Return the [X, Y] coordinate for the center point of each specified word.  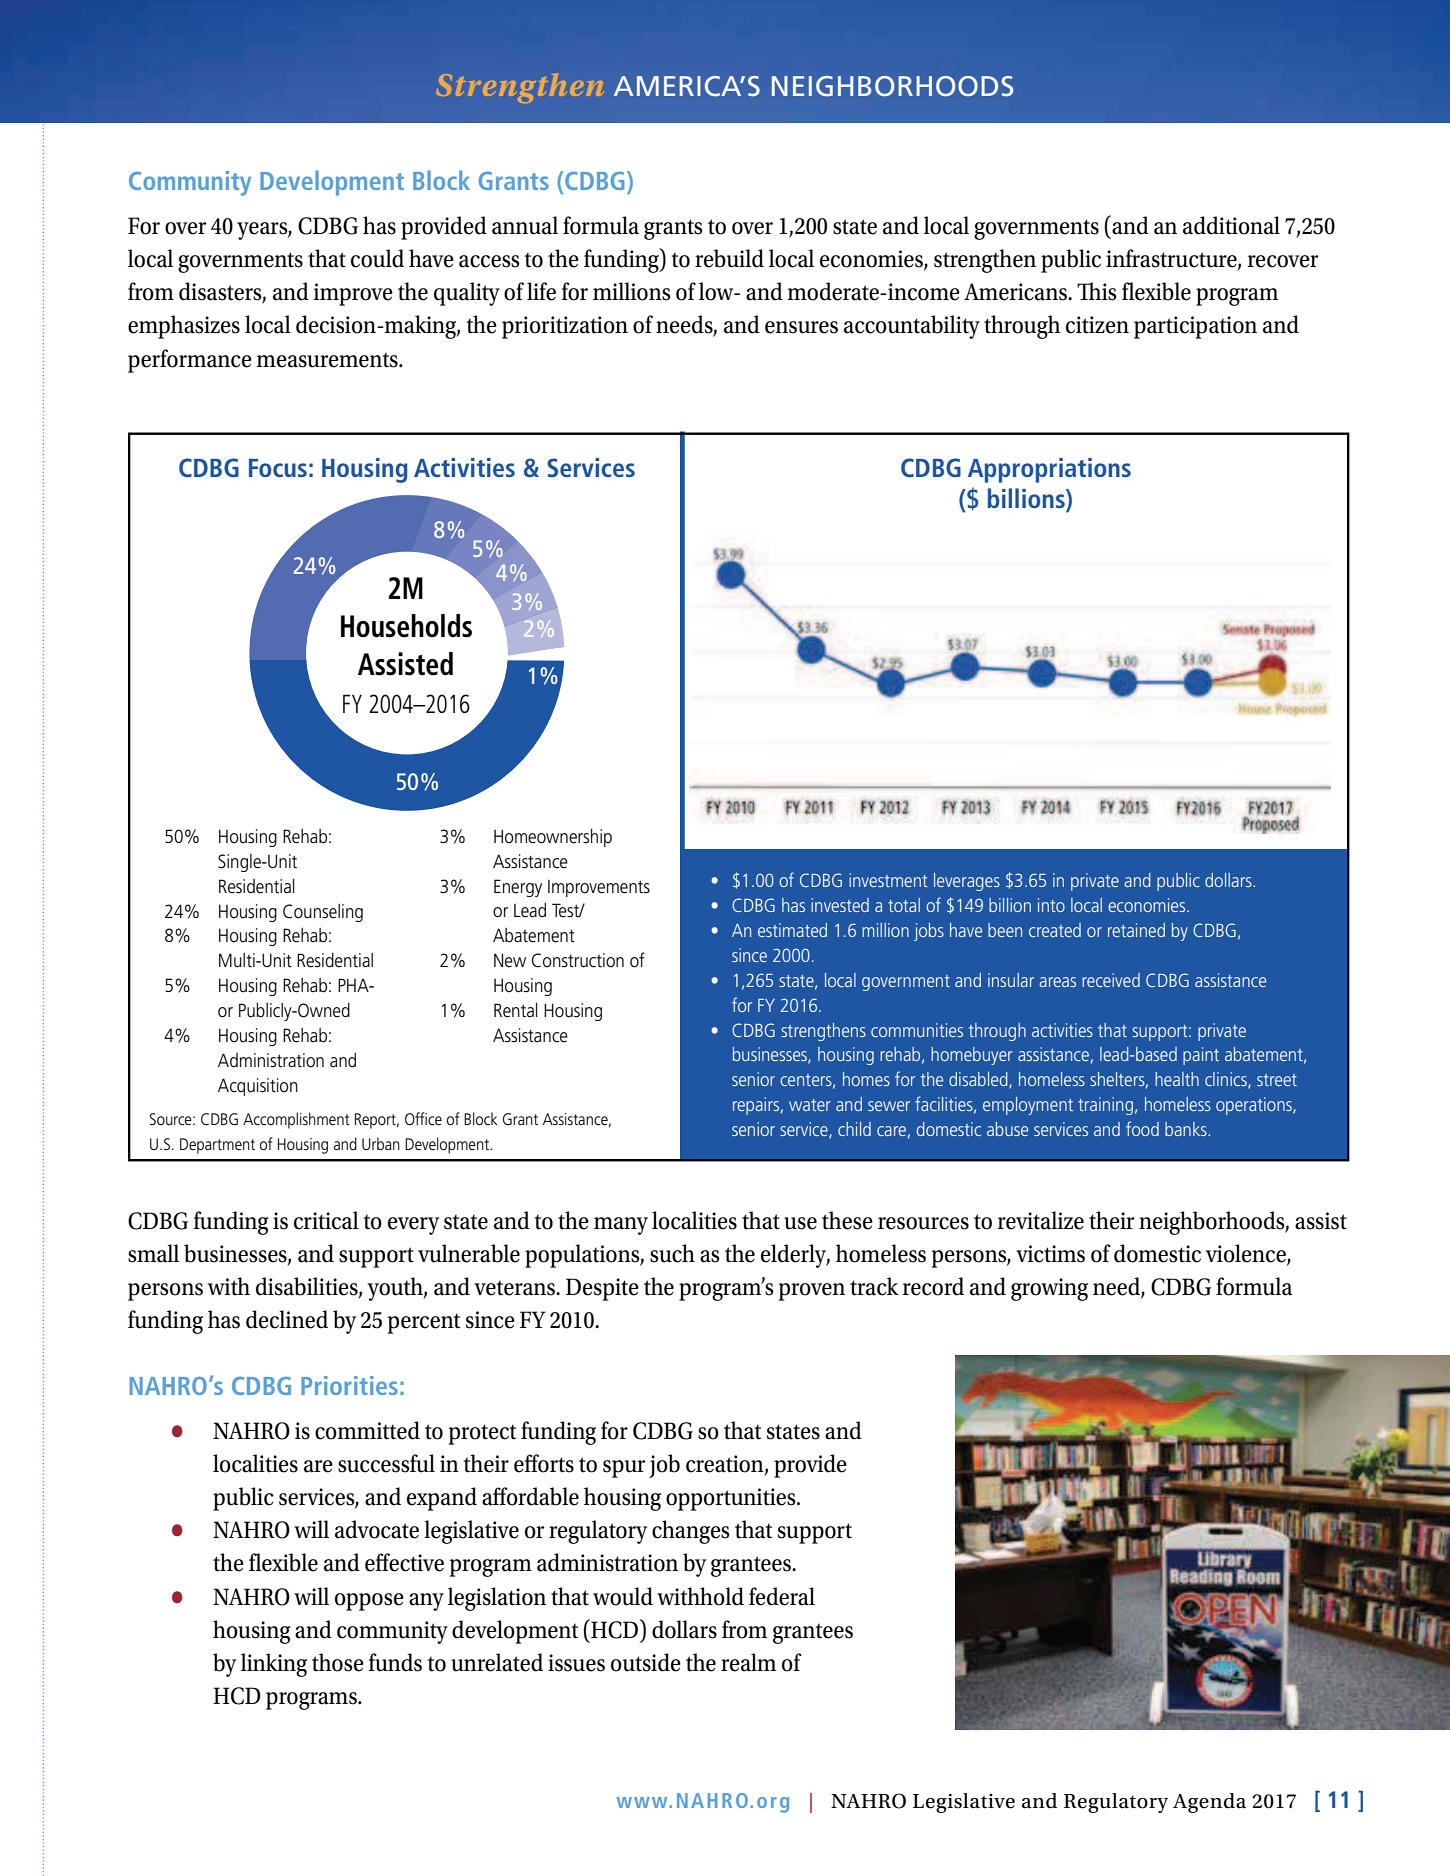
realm [748, 1662]
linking [274, 1665]
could [377, 258]
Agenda [1209, 1803]
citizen [1097, 325]
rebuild [729, 258]
